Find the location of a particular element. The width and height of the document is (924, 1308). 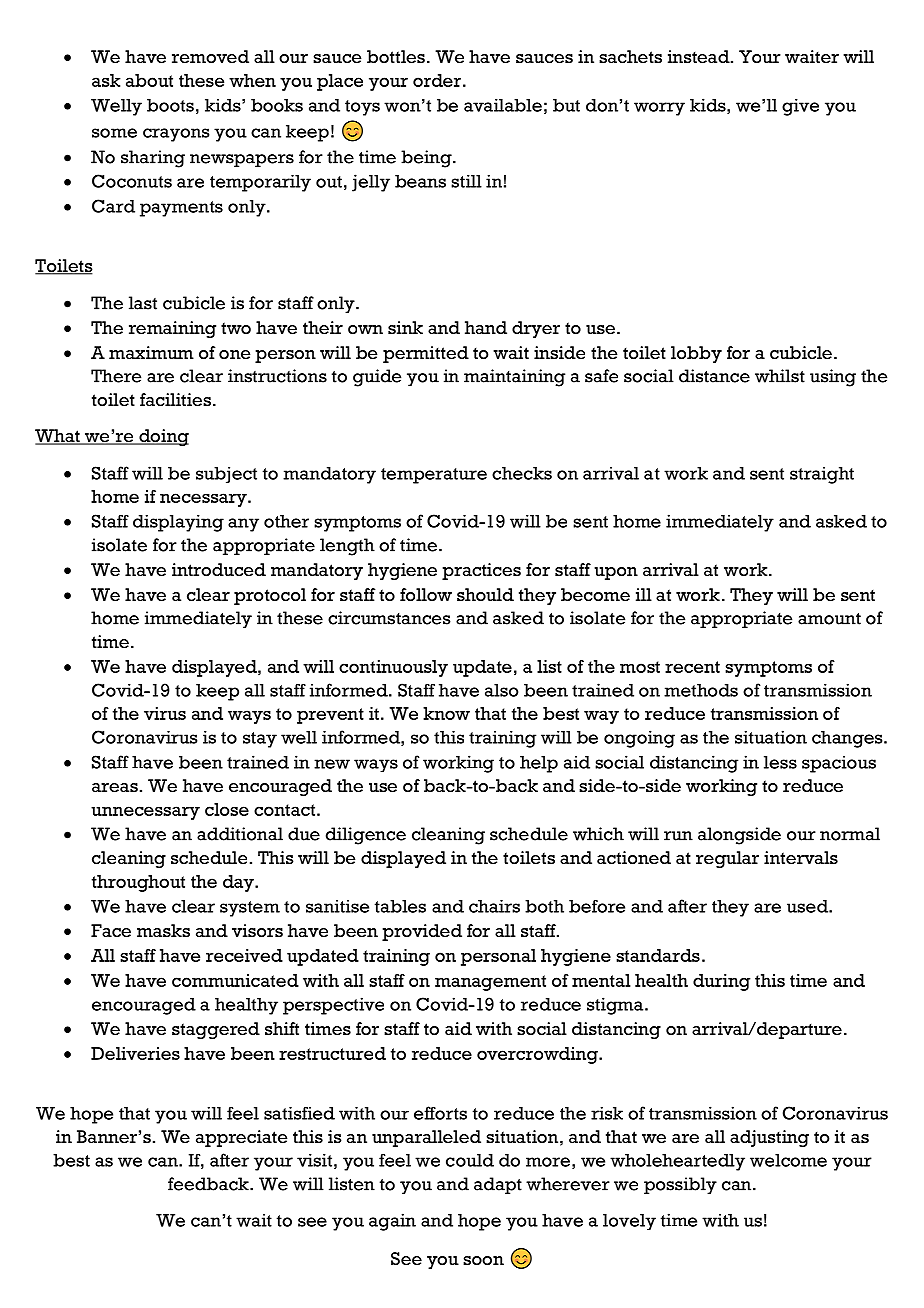

possibly is located at coordinates (680, 1186).
